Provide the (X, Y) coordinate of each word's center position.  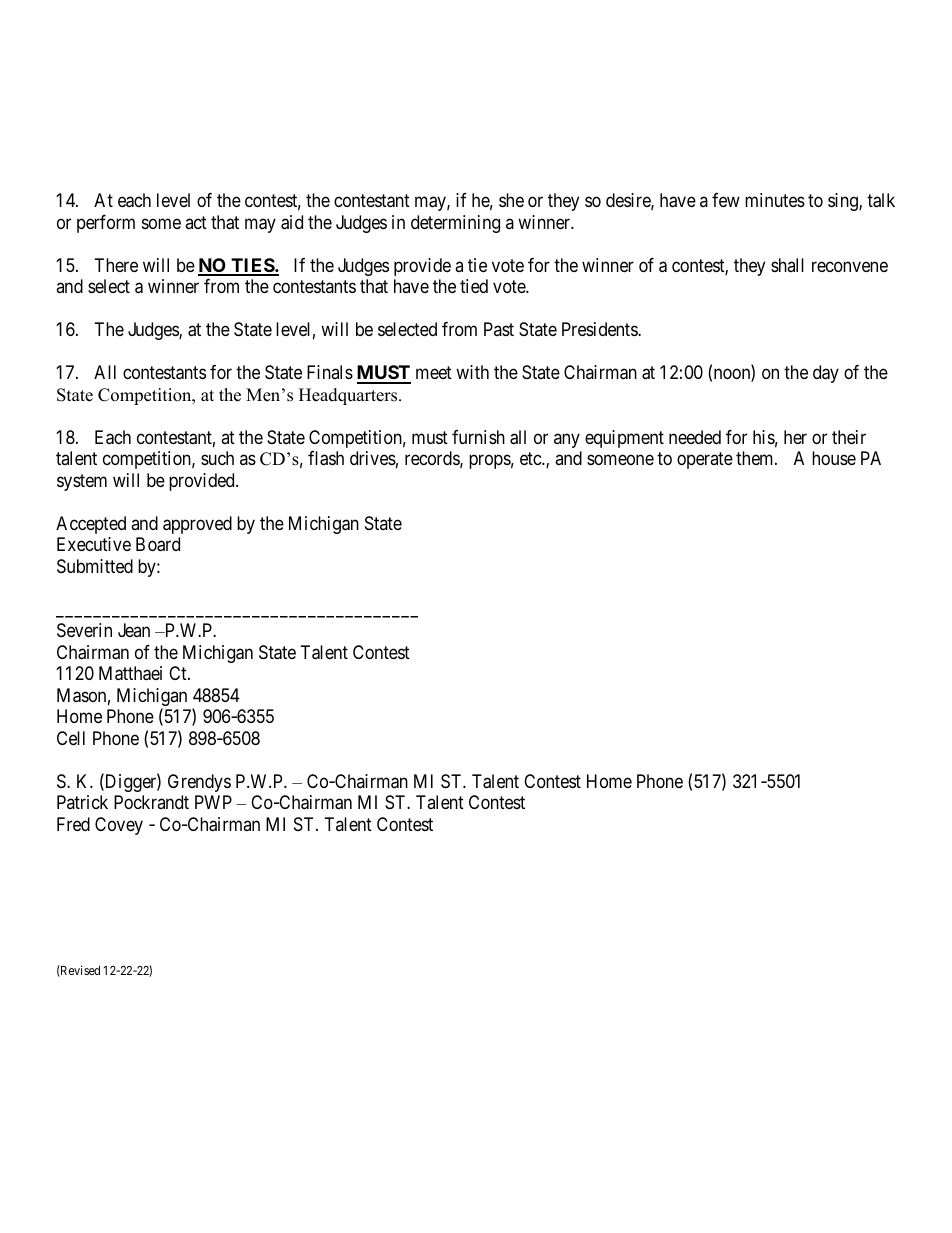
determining (455, 224)
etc (531, 459)
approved (197, 525)
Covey (119, 826)
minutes (775, 200)
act (196, 222)
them (756, 458)
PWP (213, 802)
